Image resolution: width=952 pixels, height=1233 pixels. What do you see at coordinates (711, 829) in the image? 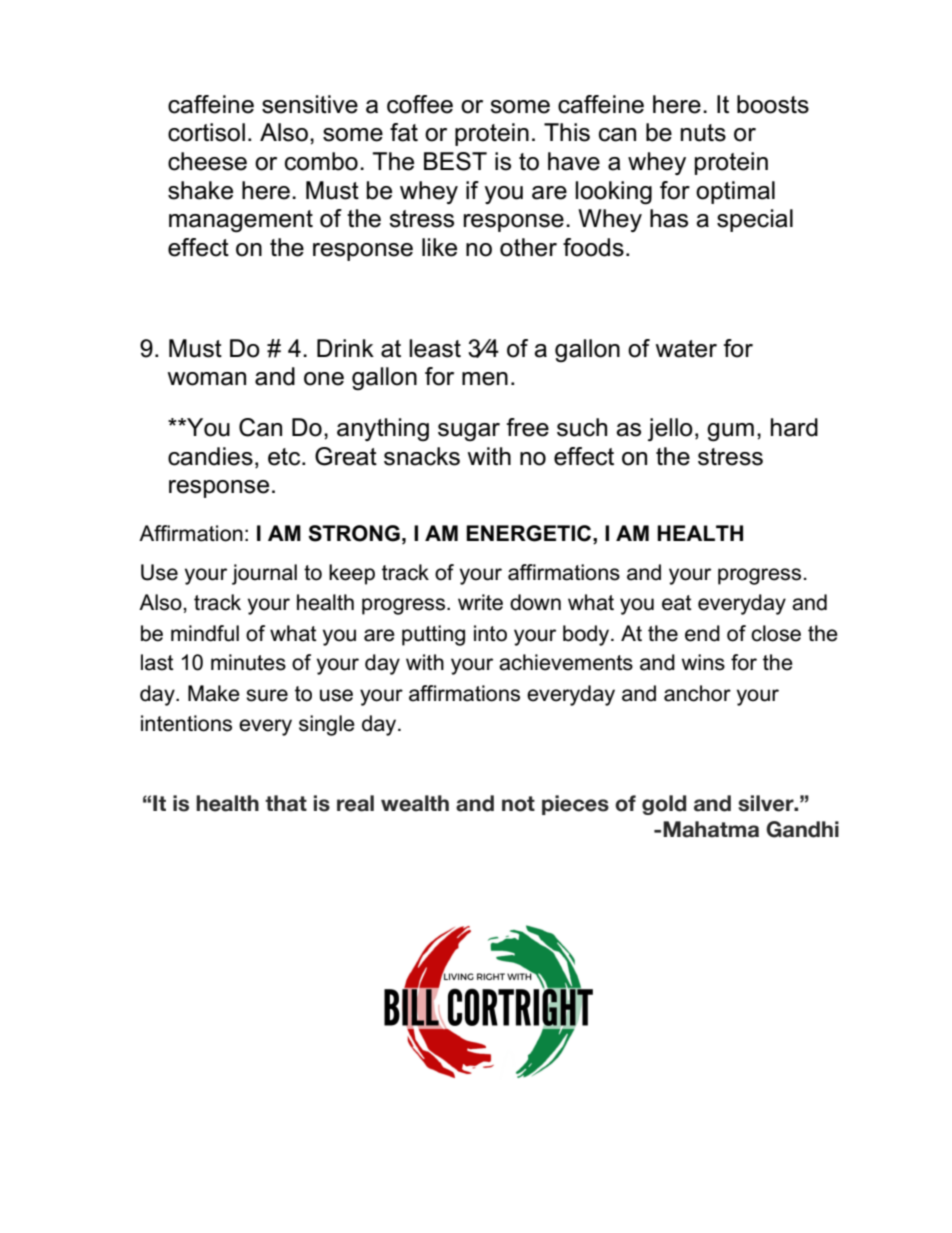
I see `Mahatma` at bounding box center [711, 829].
